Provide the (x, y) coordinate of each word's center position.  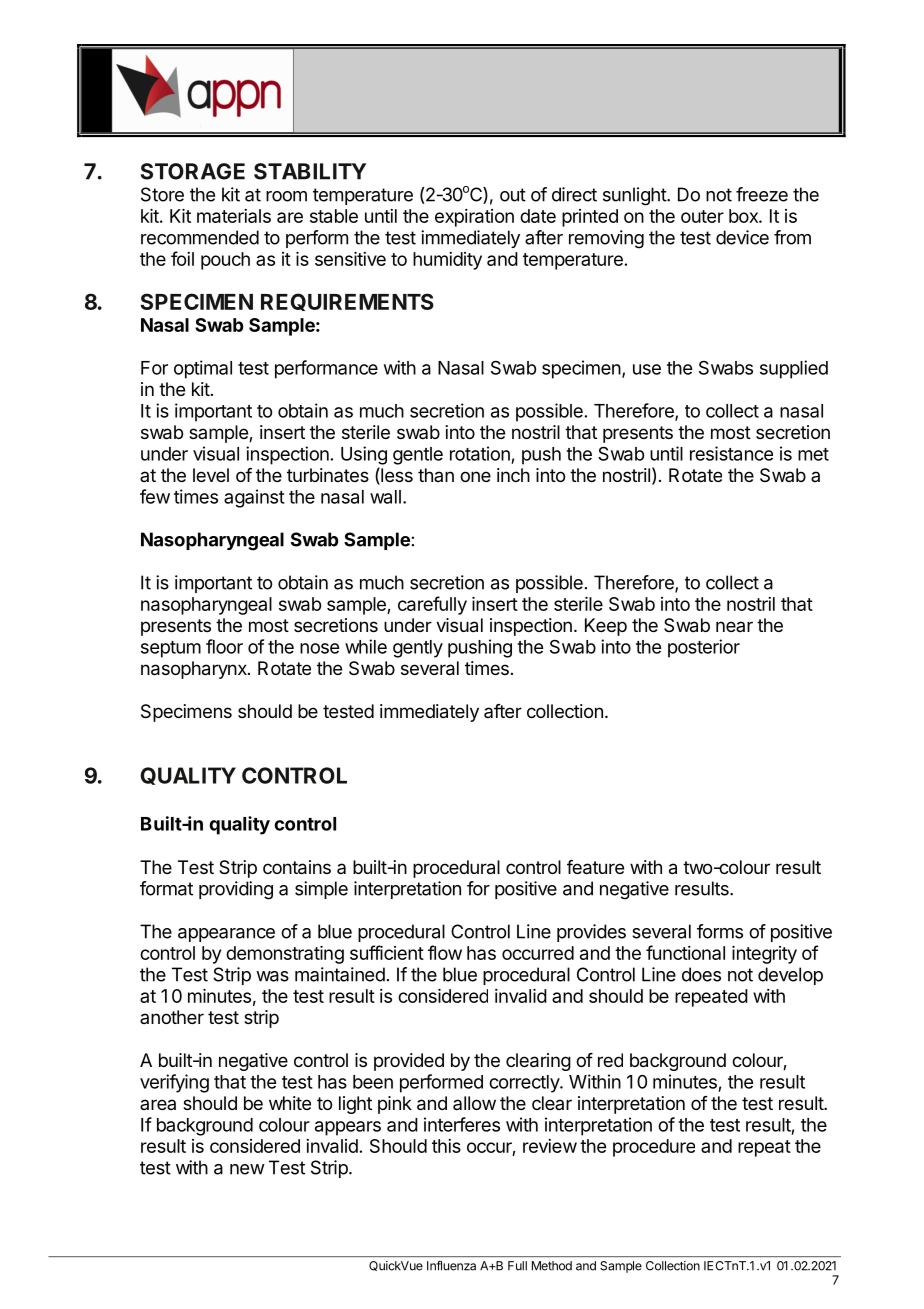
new (247, 1169)
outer (702, 216)
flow (445, 952)
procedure (654, 1148)
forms (720, 931)
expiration (474, 218)
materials (234, 216)
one (475, 476)
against (254, 498)
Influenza (451, 1266)
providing (236, 890)
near (734, 626)
